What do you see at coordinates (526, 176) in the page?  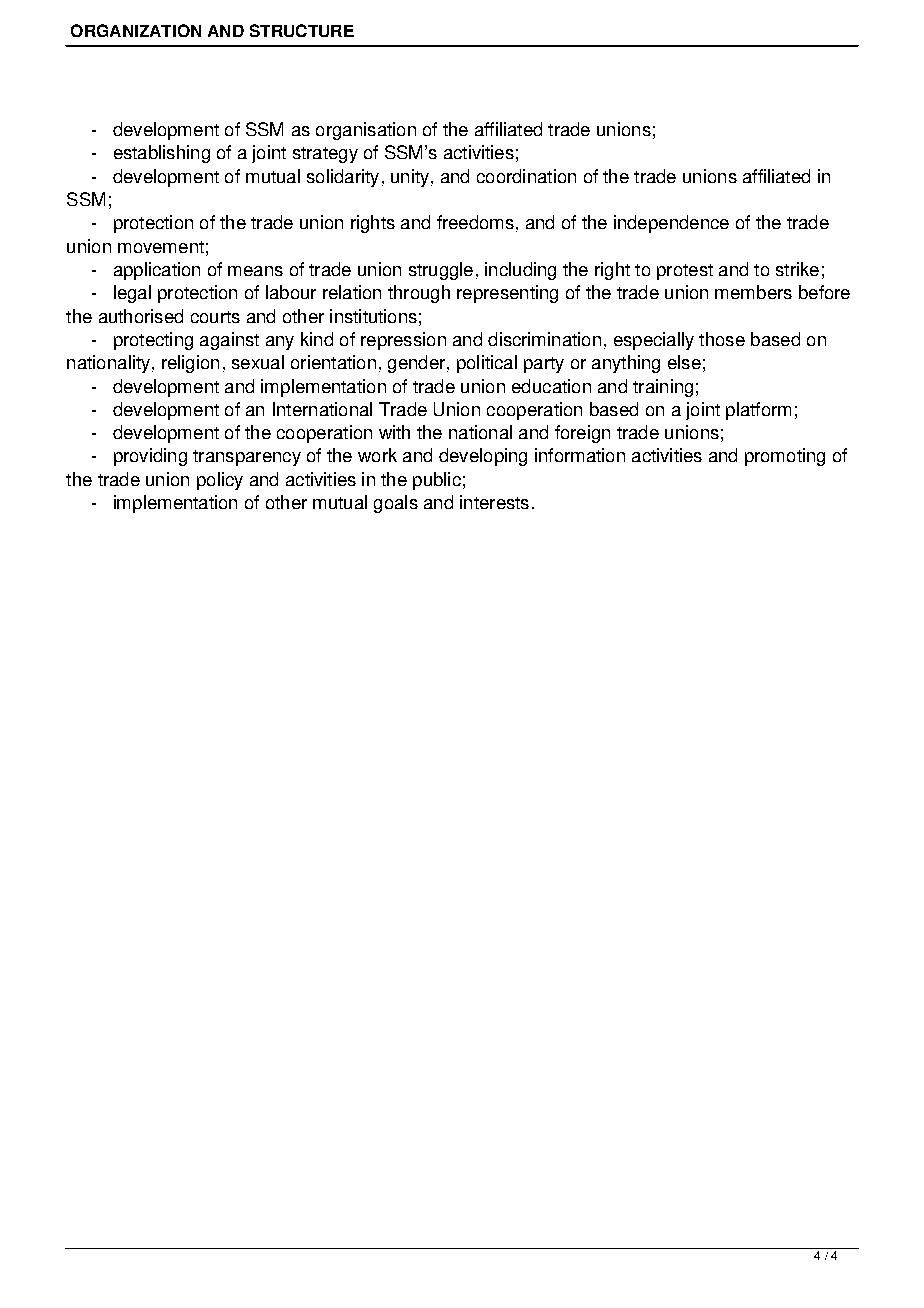 I see `coordination` at bounding box center [526, 176].
